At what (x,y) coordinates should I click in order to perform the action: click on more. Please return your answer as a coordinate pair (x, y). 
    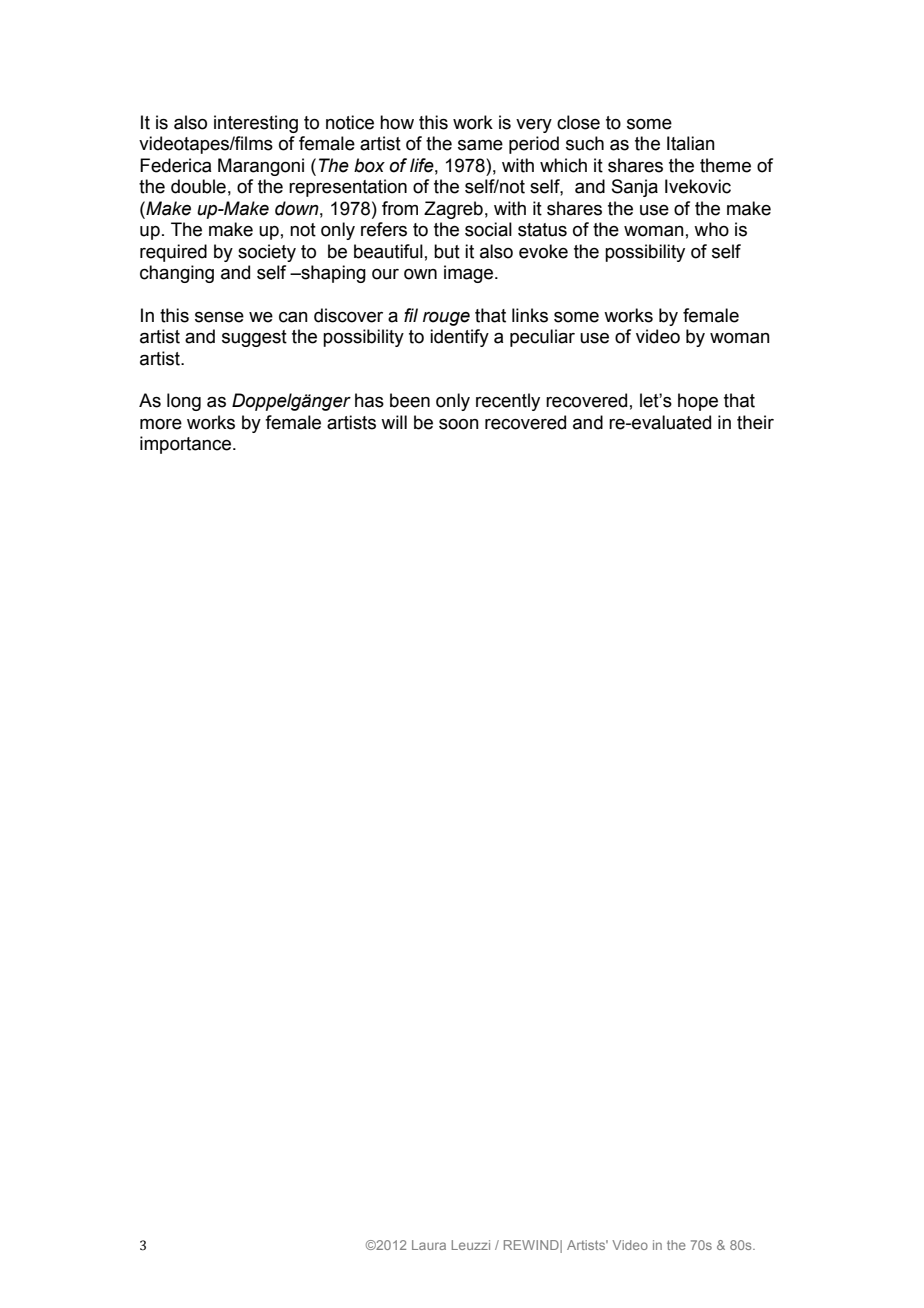
    Looking at the image, I should click on (161, 424).
